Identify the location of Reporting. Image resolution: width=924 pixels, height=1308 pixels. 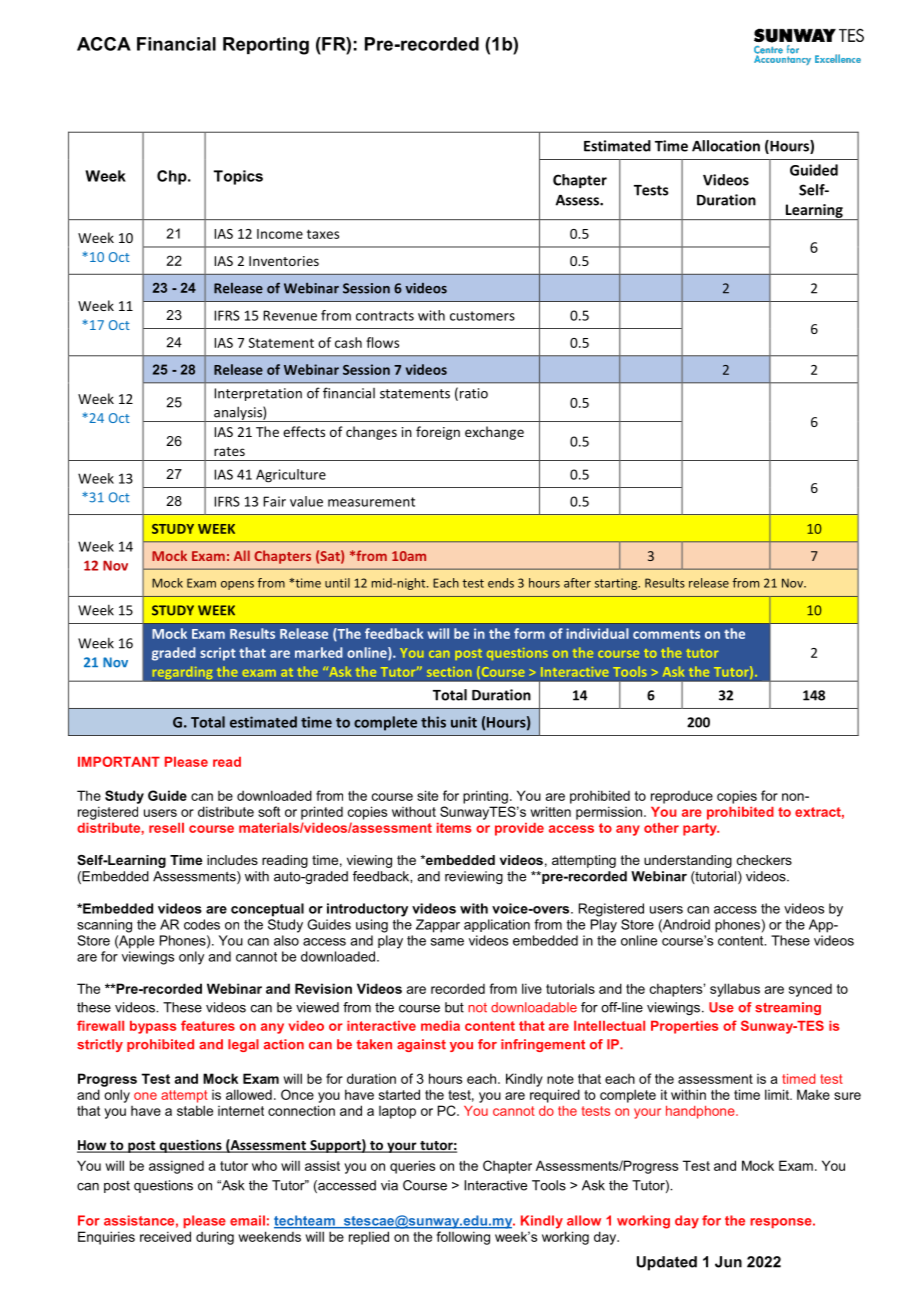
(266, 46).
